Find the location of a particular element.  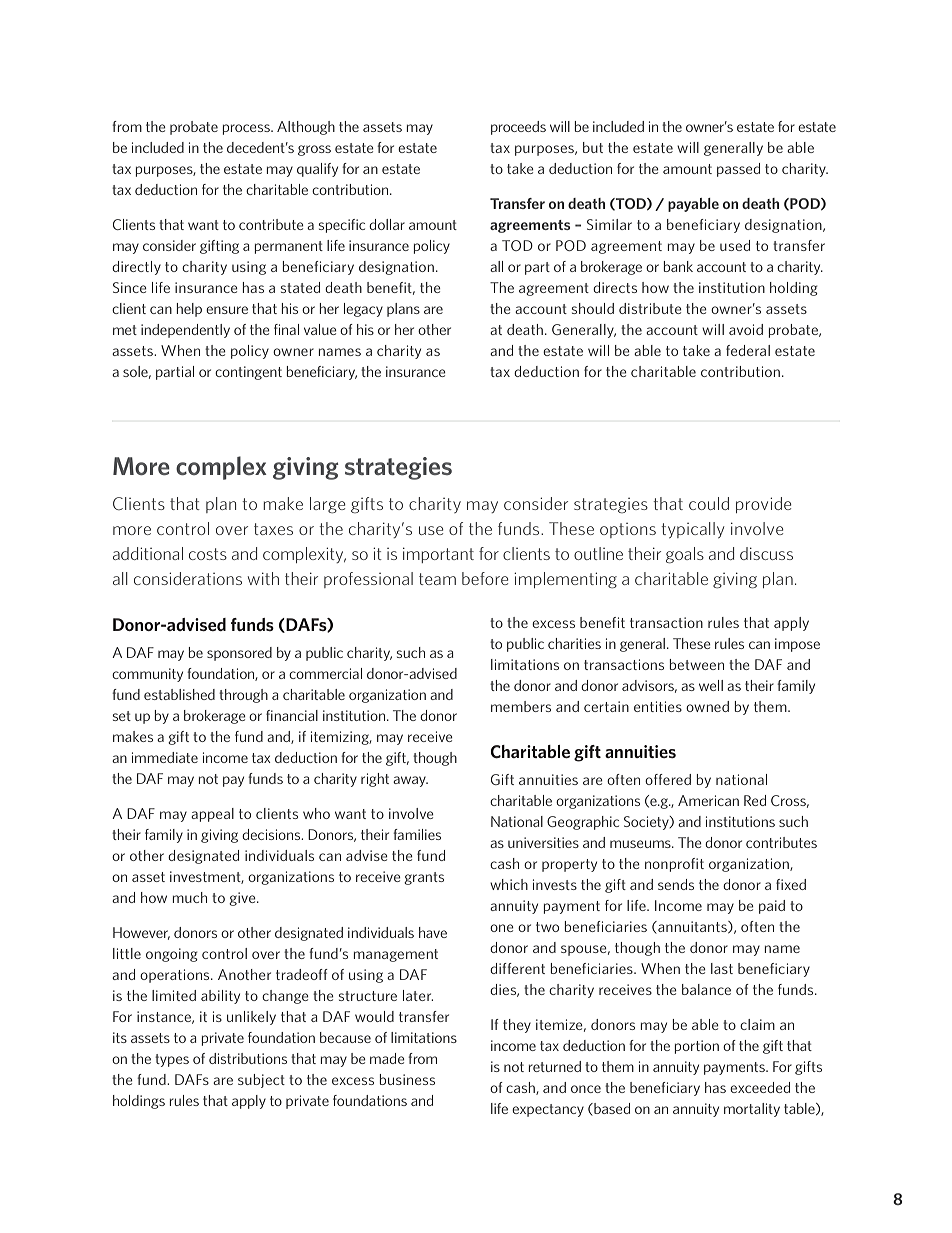

team is located at coordinates (437, 579).
